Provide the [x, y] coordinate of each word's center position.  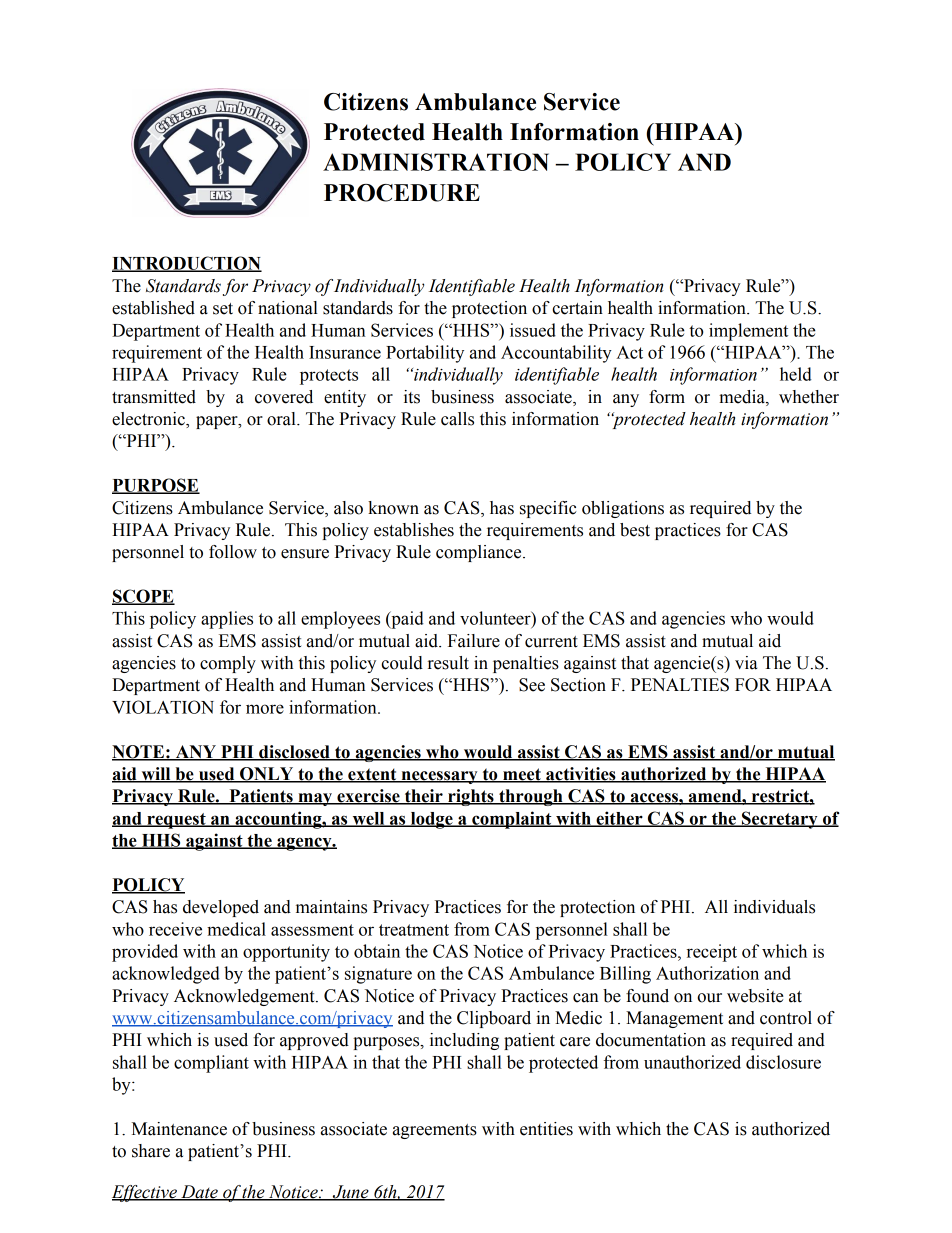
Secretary [780, 820]
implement [748, 332]
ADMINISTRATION [436, 162]
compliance [480, 553]
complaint [512, 820]
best [635, 530]
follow [233, 552]
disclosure [783, 1062]
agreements [435, 1131]
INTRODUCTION [187, 264]
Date [199, 1193]
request [176, 821]
